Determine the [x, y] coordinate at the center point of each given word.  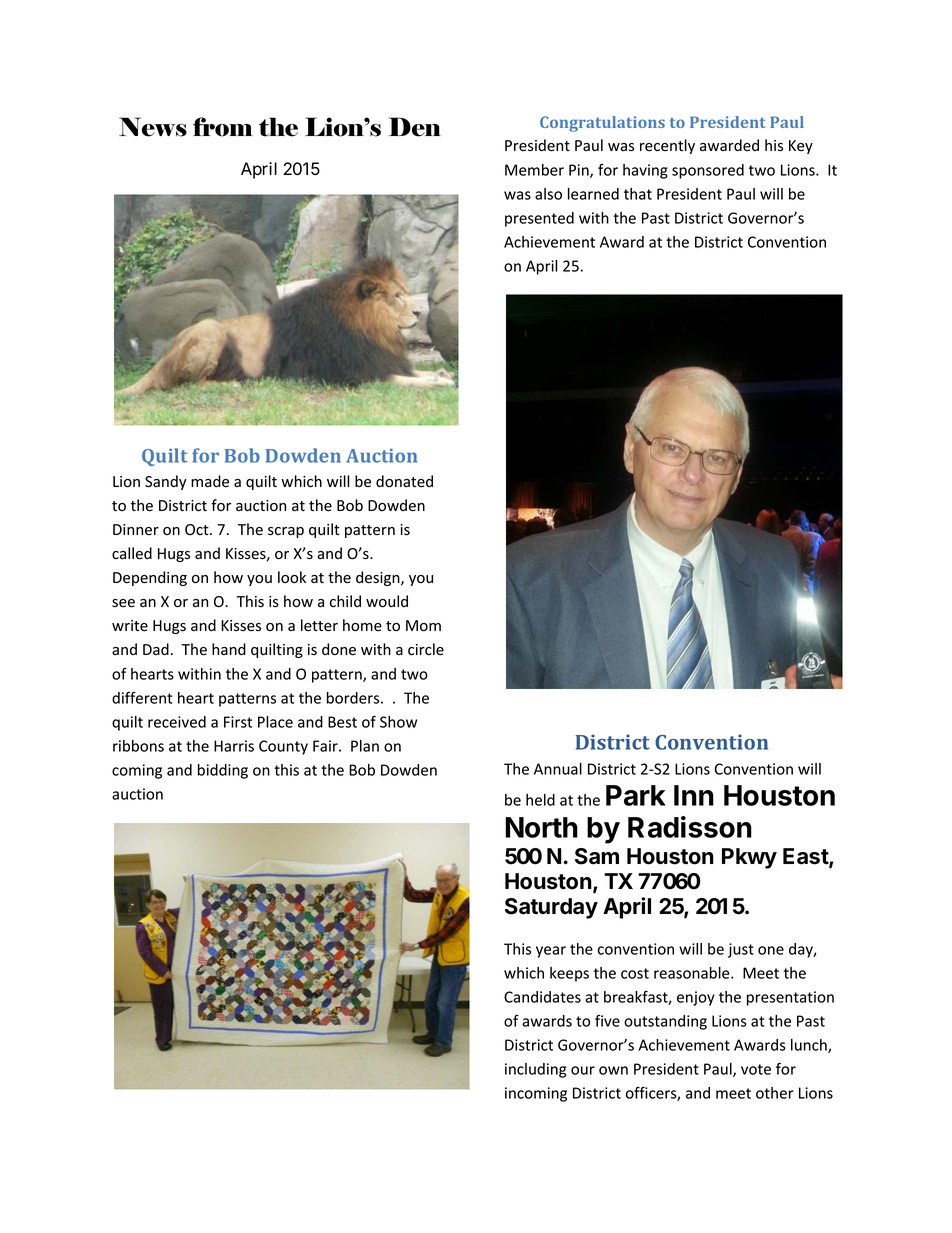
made [210, 481]
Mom [423, 626]
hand [229, 649]
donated [404, 481]
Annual [558, 769]
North [541, 827]
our [583, 1070]
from [222, 127]
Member [534, 170]
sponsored [708, 171]
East [806, 857]
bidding [223, 771]
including [535, 1070]
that [638, 194]
